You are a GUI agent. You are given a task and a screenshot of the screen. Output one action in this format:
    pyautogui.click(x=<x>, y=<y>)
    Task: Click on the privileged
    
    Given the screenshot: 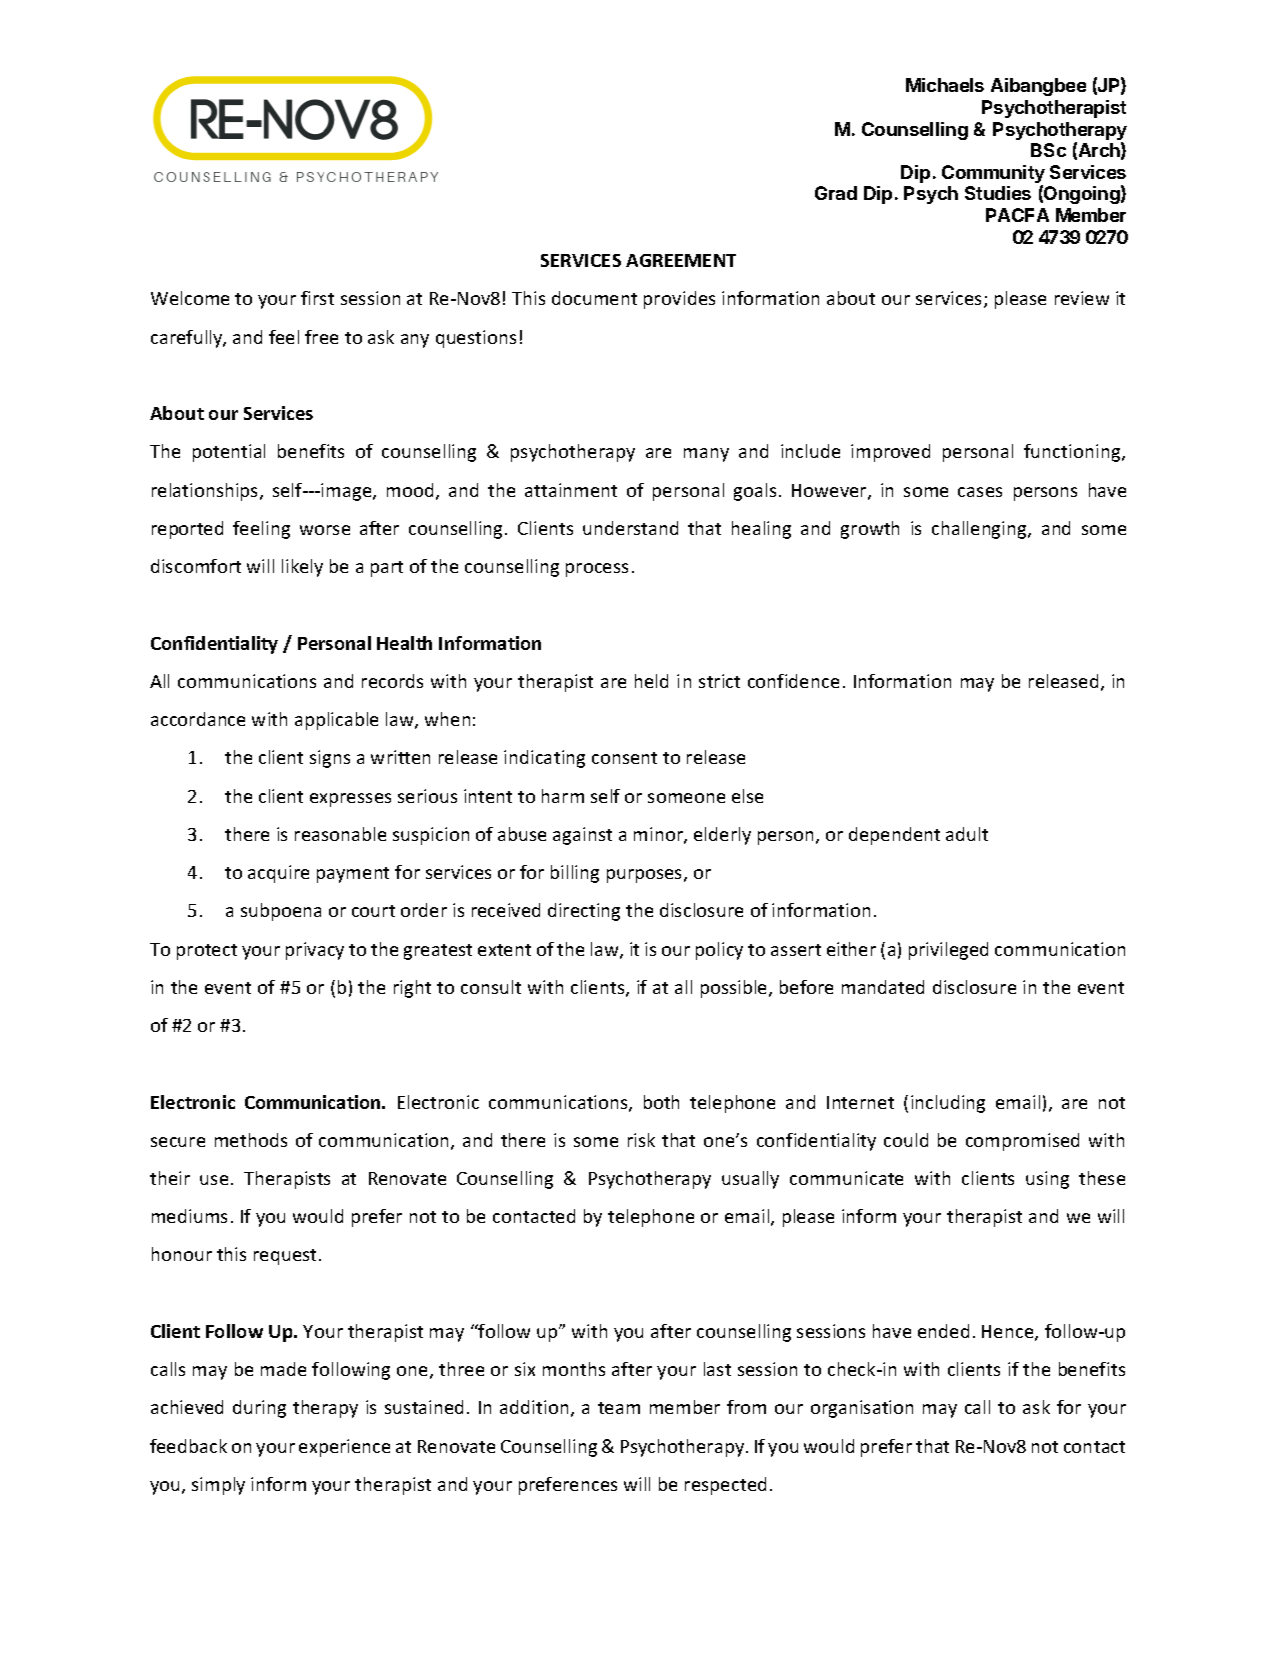 What is the action you would take?
    pyautogui.click(x=948, y=951)
